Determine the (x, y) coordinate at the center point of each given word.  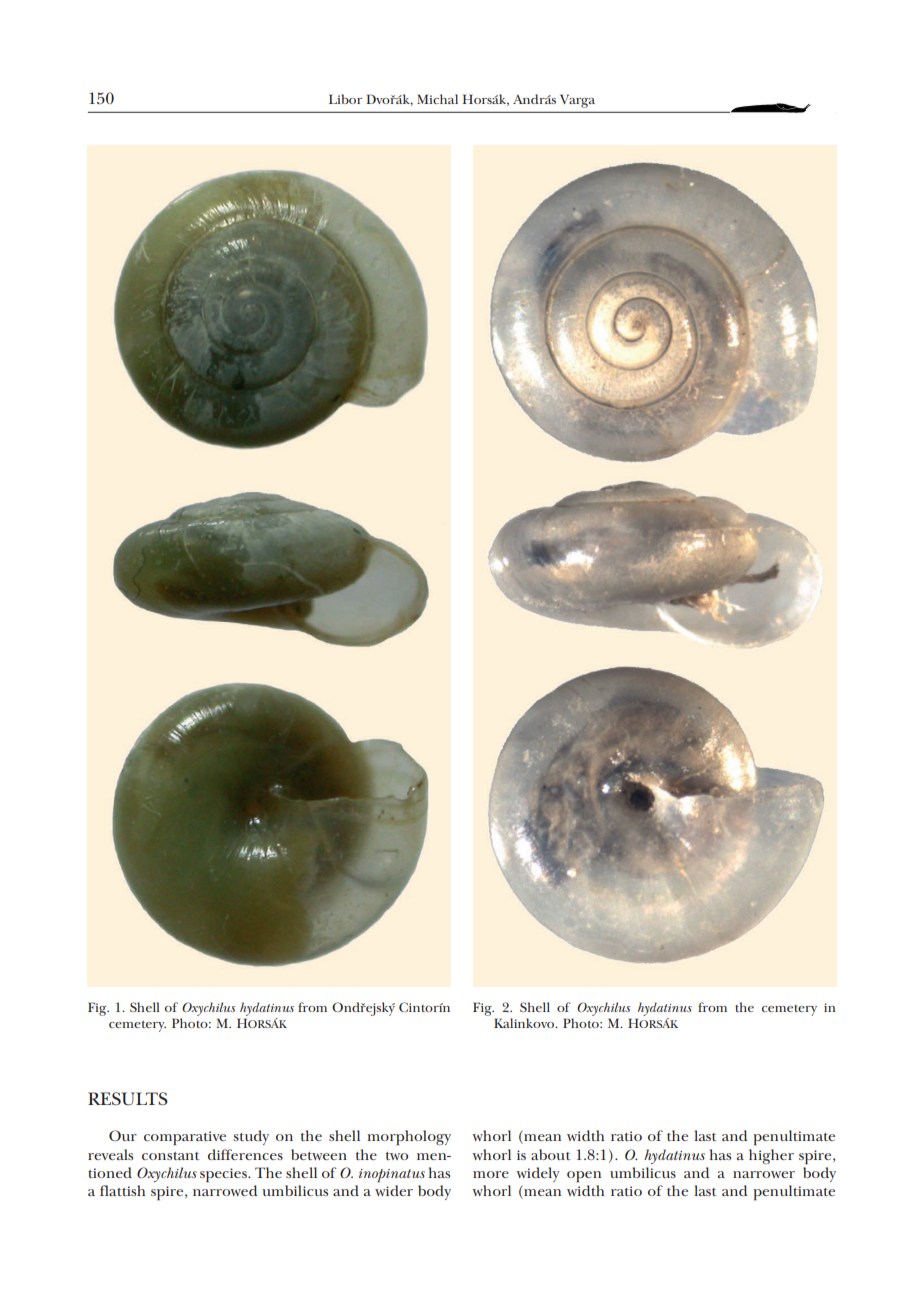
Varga (577, 101)
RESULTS (128, 1099)
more (491, 1174)
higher (771, 1156)
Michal (437, 99)
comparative (185, 1138)
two (397, 1156)
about (551, 1154)
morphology (409, 1137)
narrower (764, 1174)
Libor (345, 99)
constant (171, 1156)
